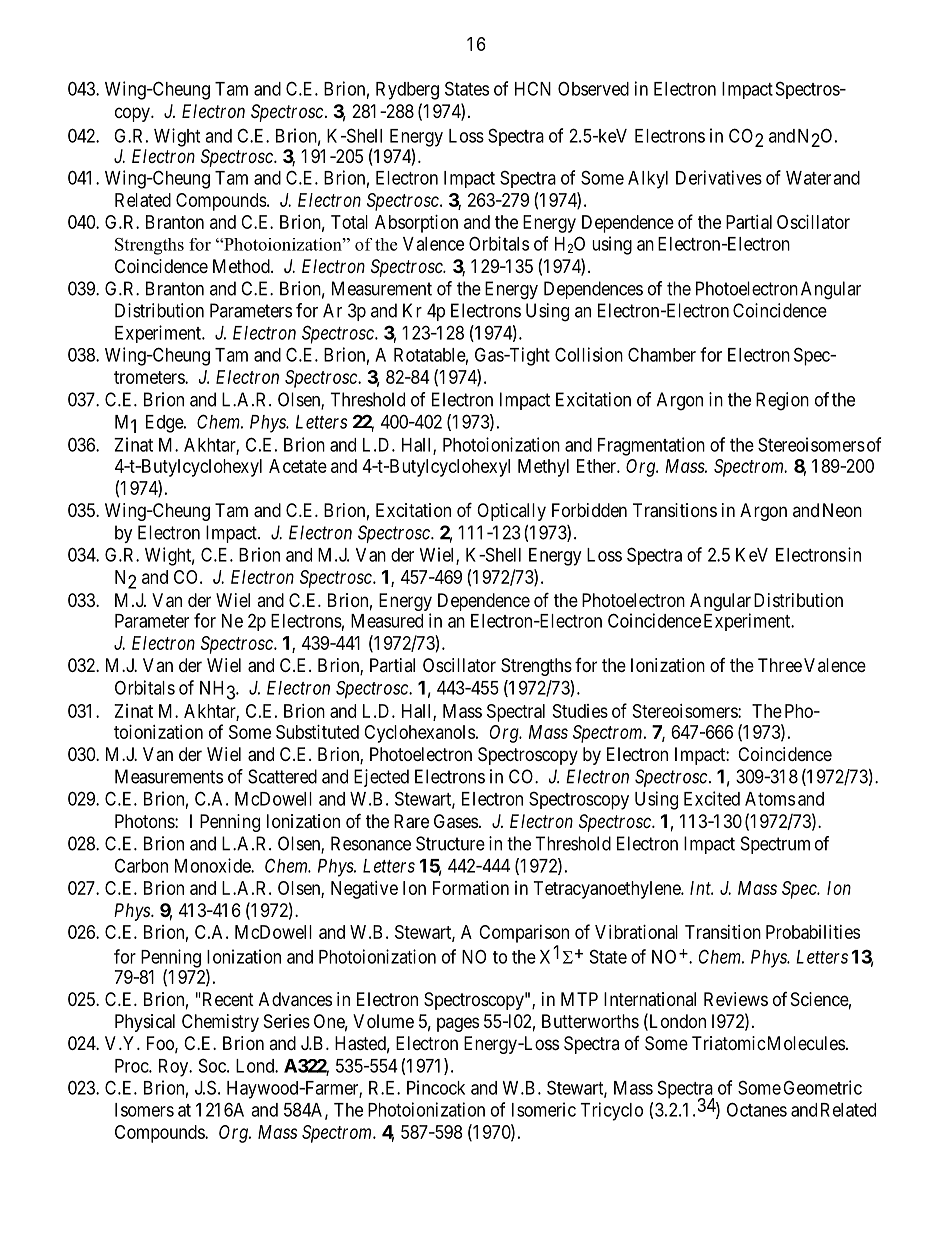  What do you see at coordinates (719, 177) in the screenshot?
I see `Derivatives` at bounding box center [719, 177].
